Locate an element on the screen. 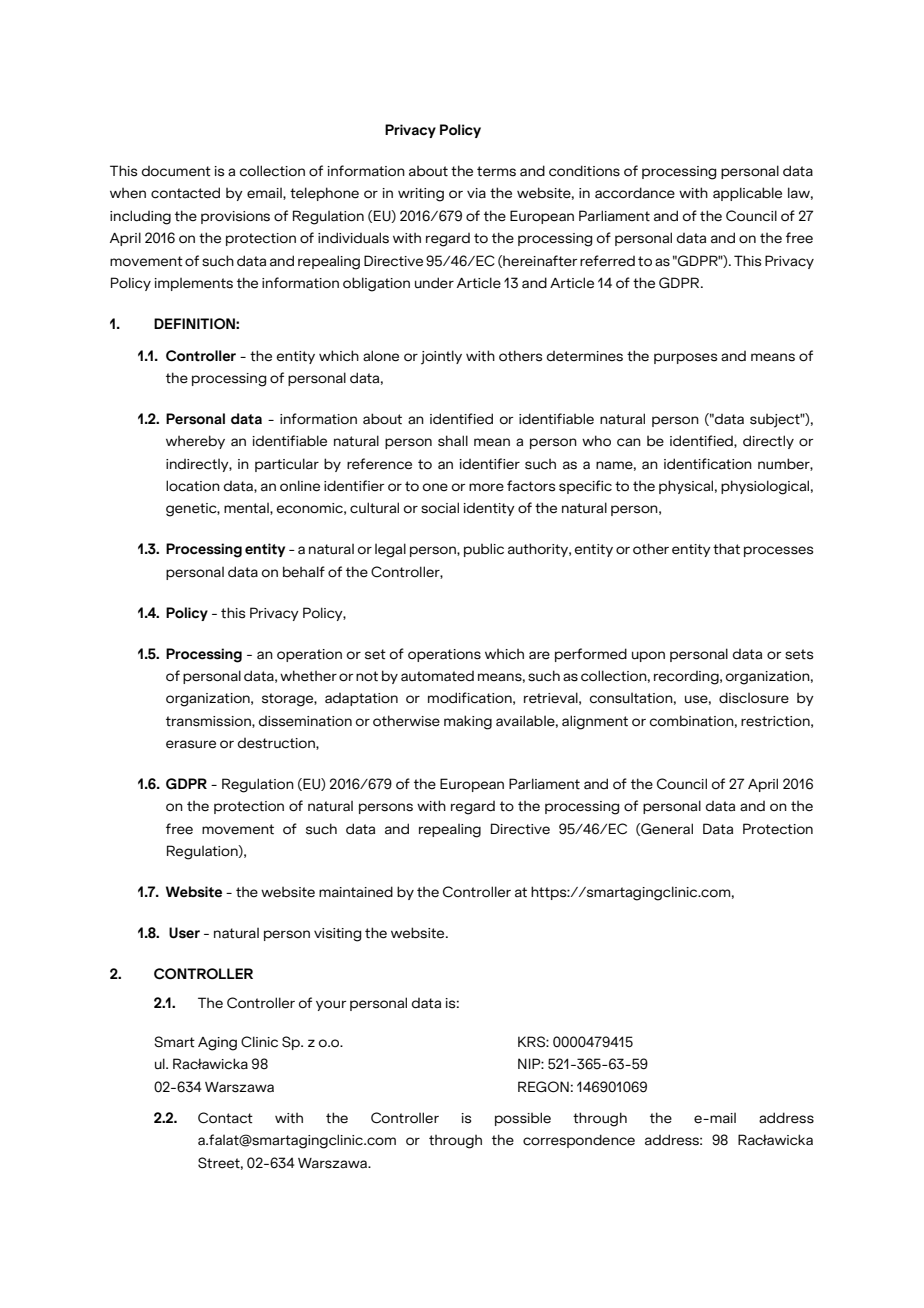 The width and height of the screenshot is (924, 1308). possible is located at coordinates (523, 1119).
